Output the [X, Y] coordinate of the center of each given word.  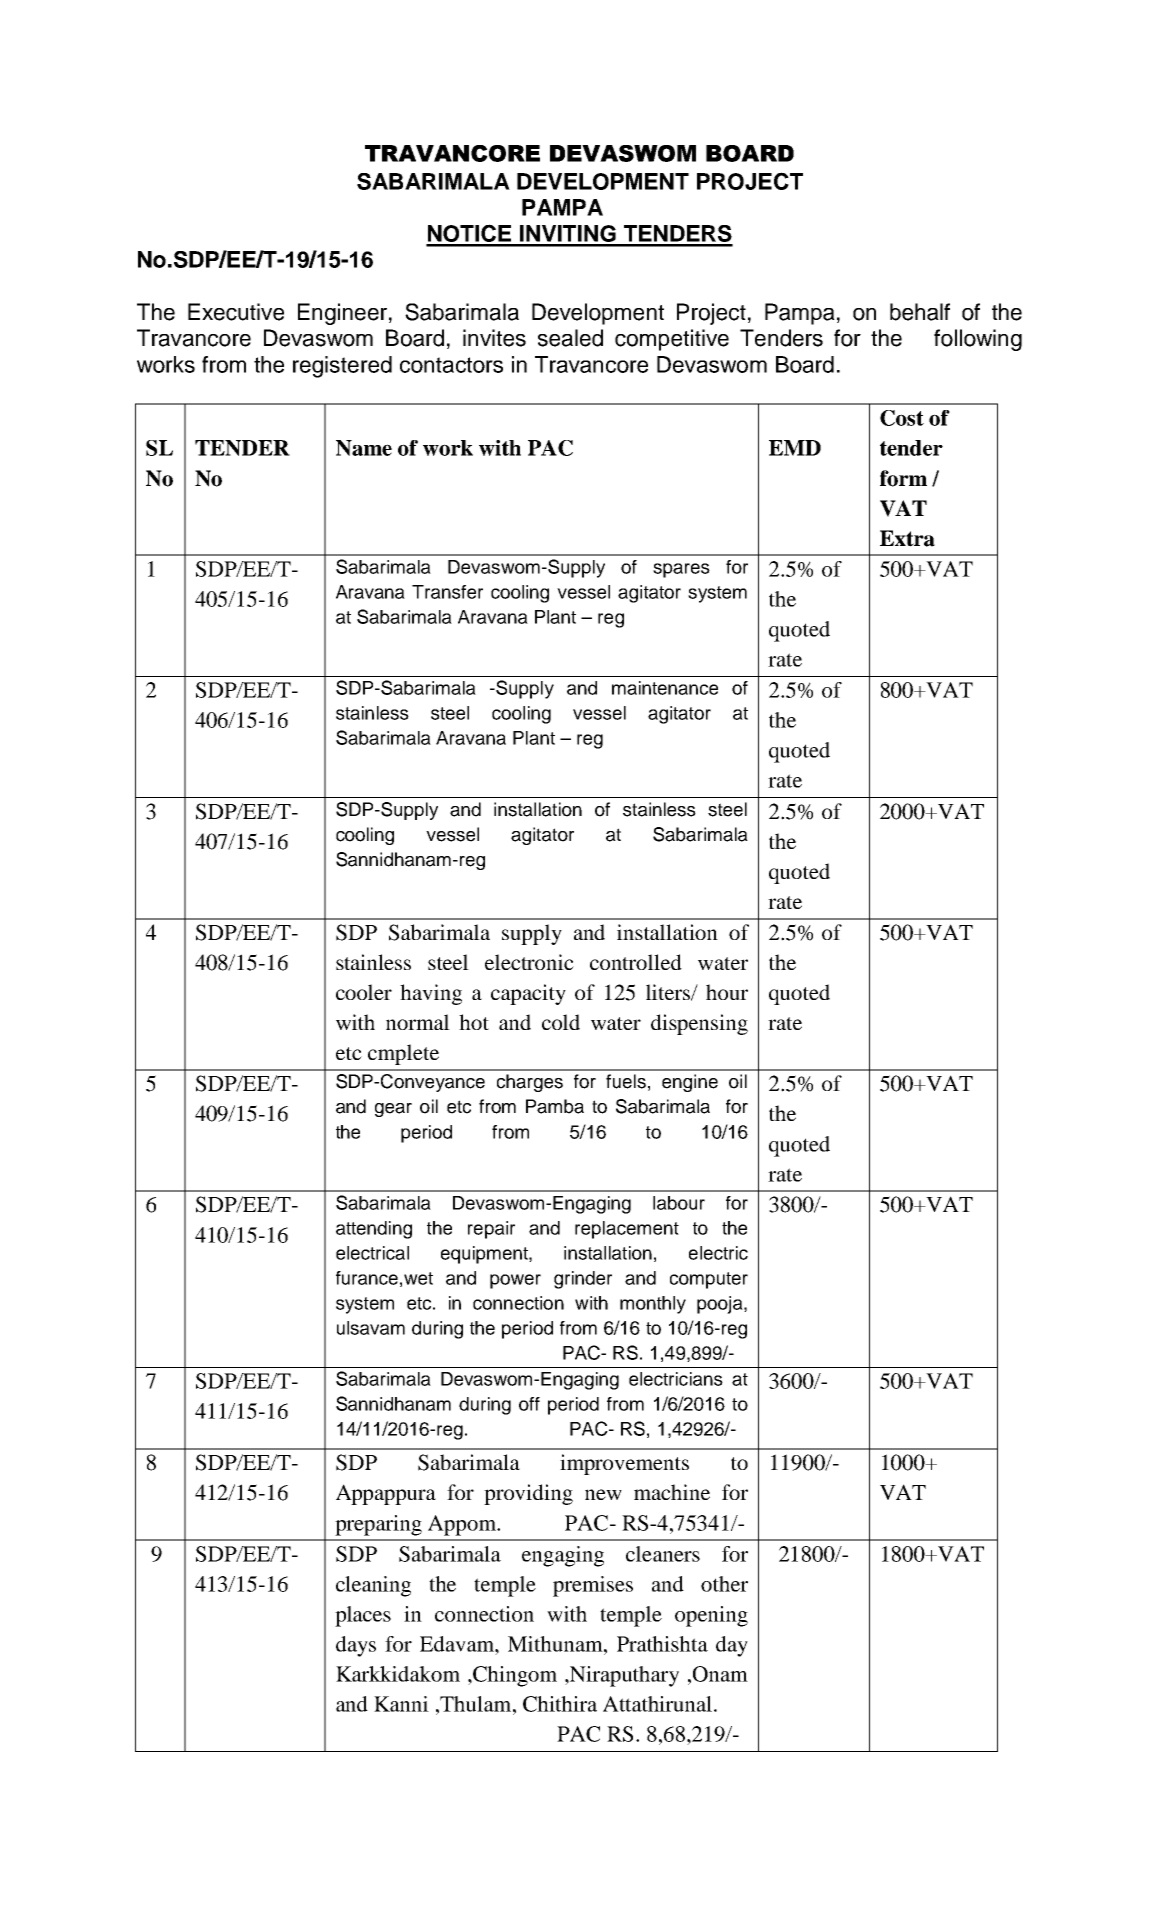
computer [709, 1280]
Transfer [447, 592]
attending [374, 1230]
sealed [570, 338]
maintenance [665, 688]
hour [727, 992]
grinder [583, 1280]
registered [342, 367]
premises [593, 1586]
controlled [636, 962]
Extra [907, 538]
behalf [920, 312]
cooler [364, 992]
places [363, 1616]
